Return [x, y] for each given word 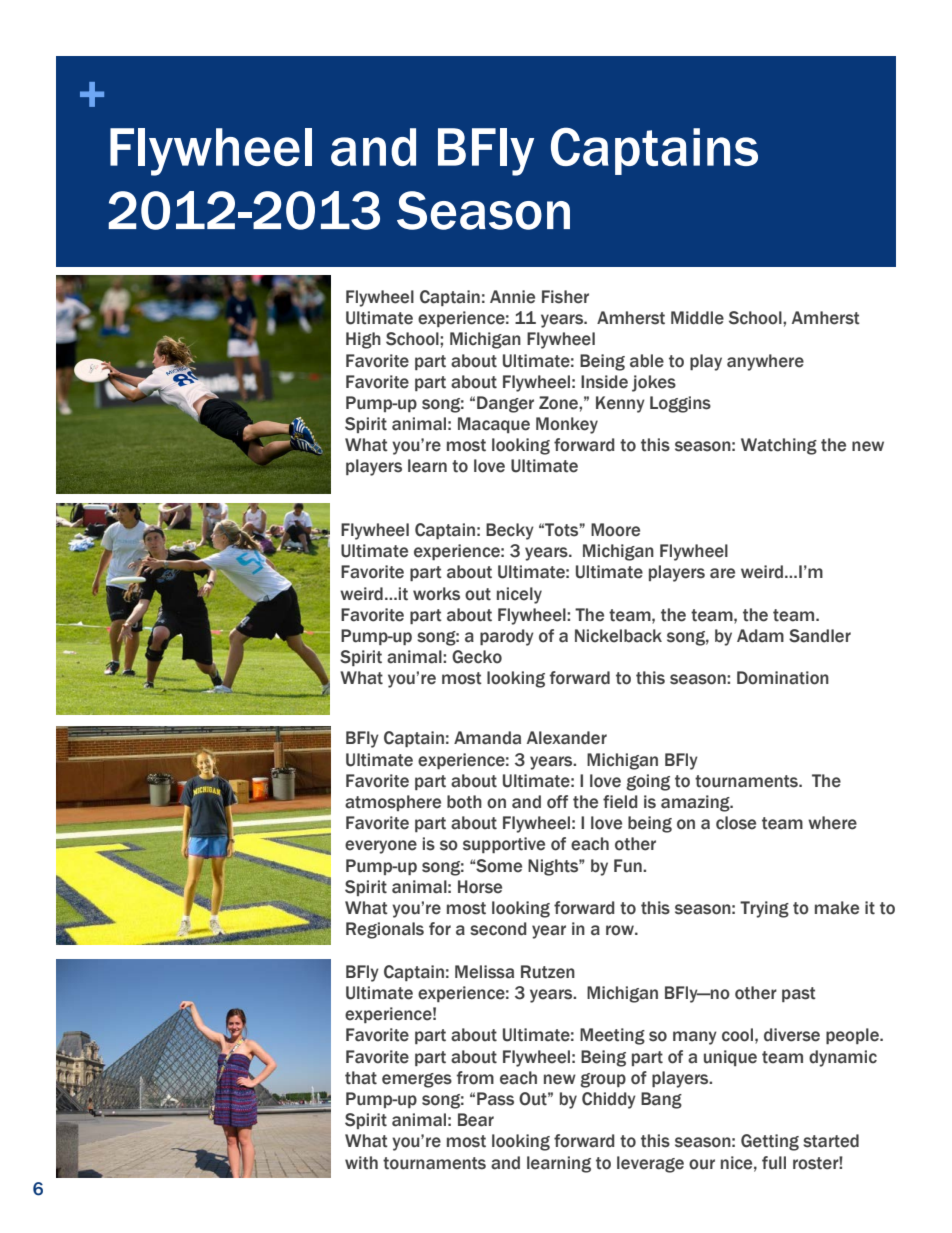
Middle [697, 318]
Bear [476, 1120]
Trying [764, 909]
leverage [650, 1164]
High [363, 340]
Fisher [565, 297]
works [436, 594]
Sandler [820, 636]
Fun [629, 866]
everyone [381, 847]
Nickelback [618, 636]
